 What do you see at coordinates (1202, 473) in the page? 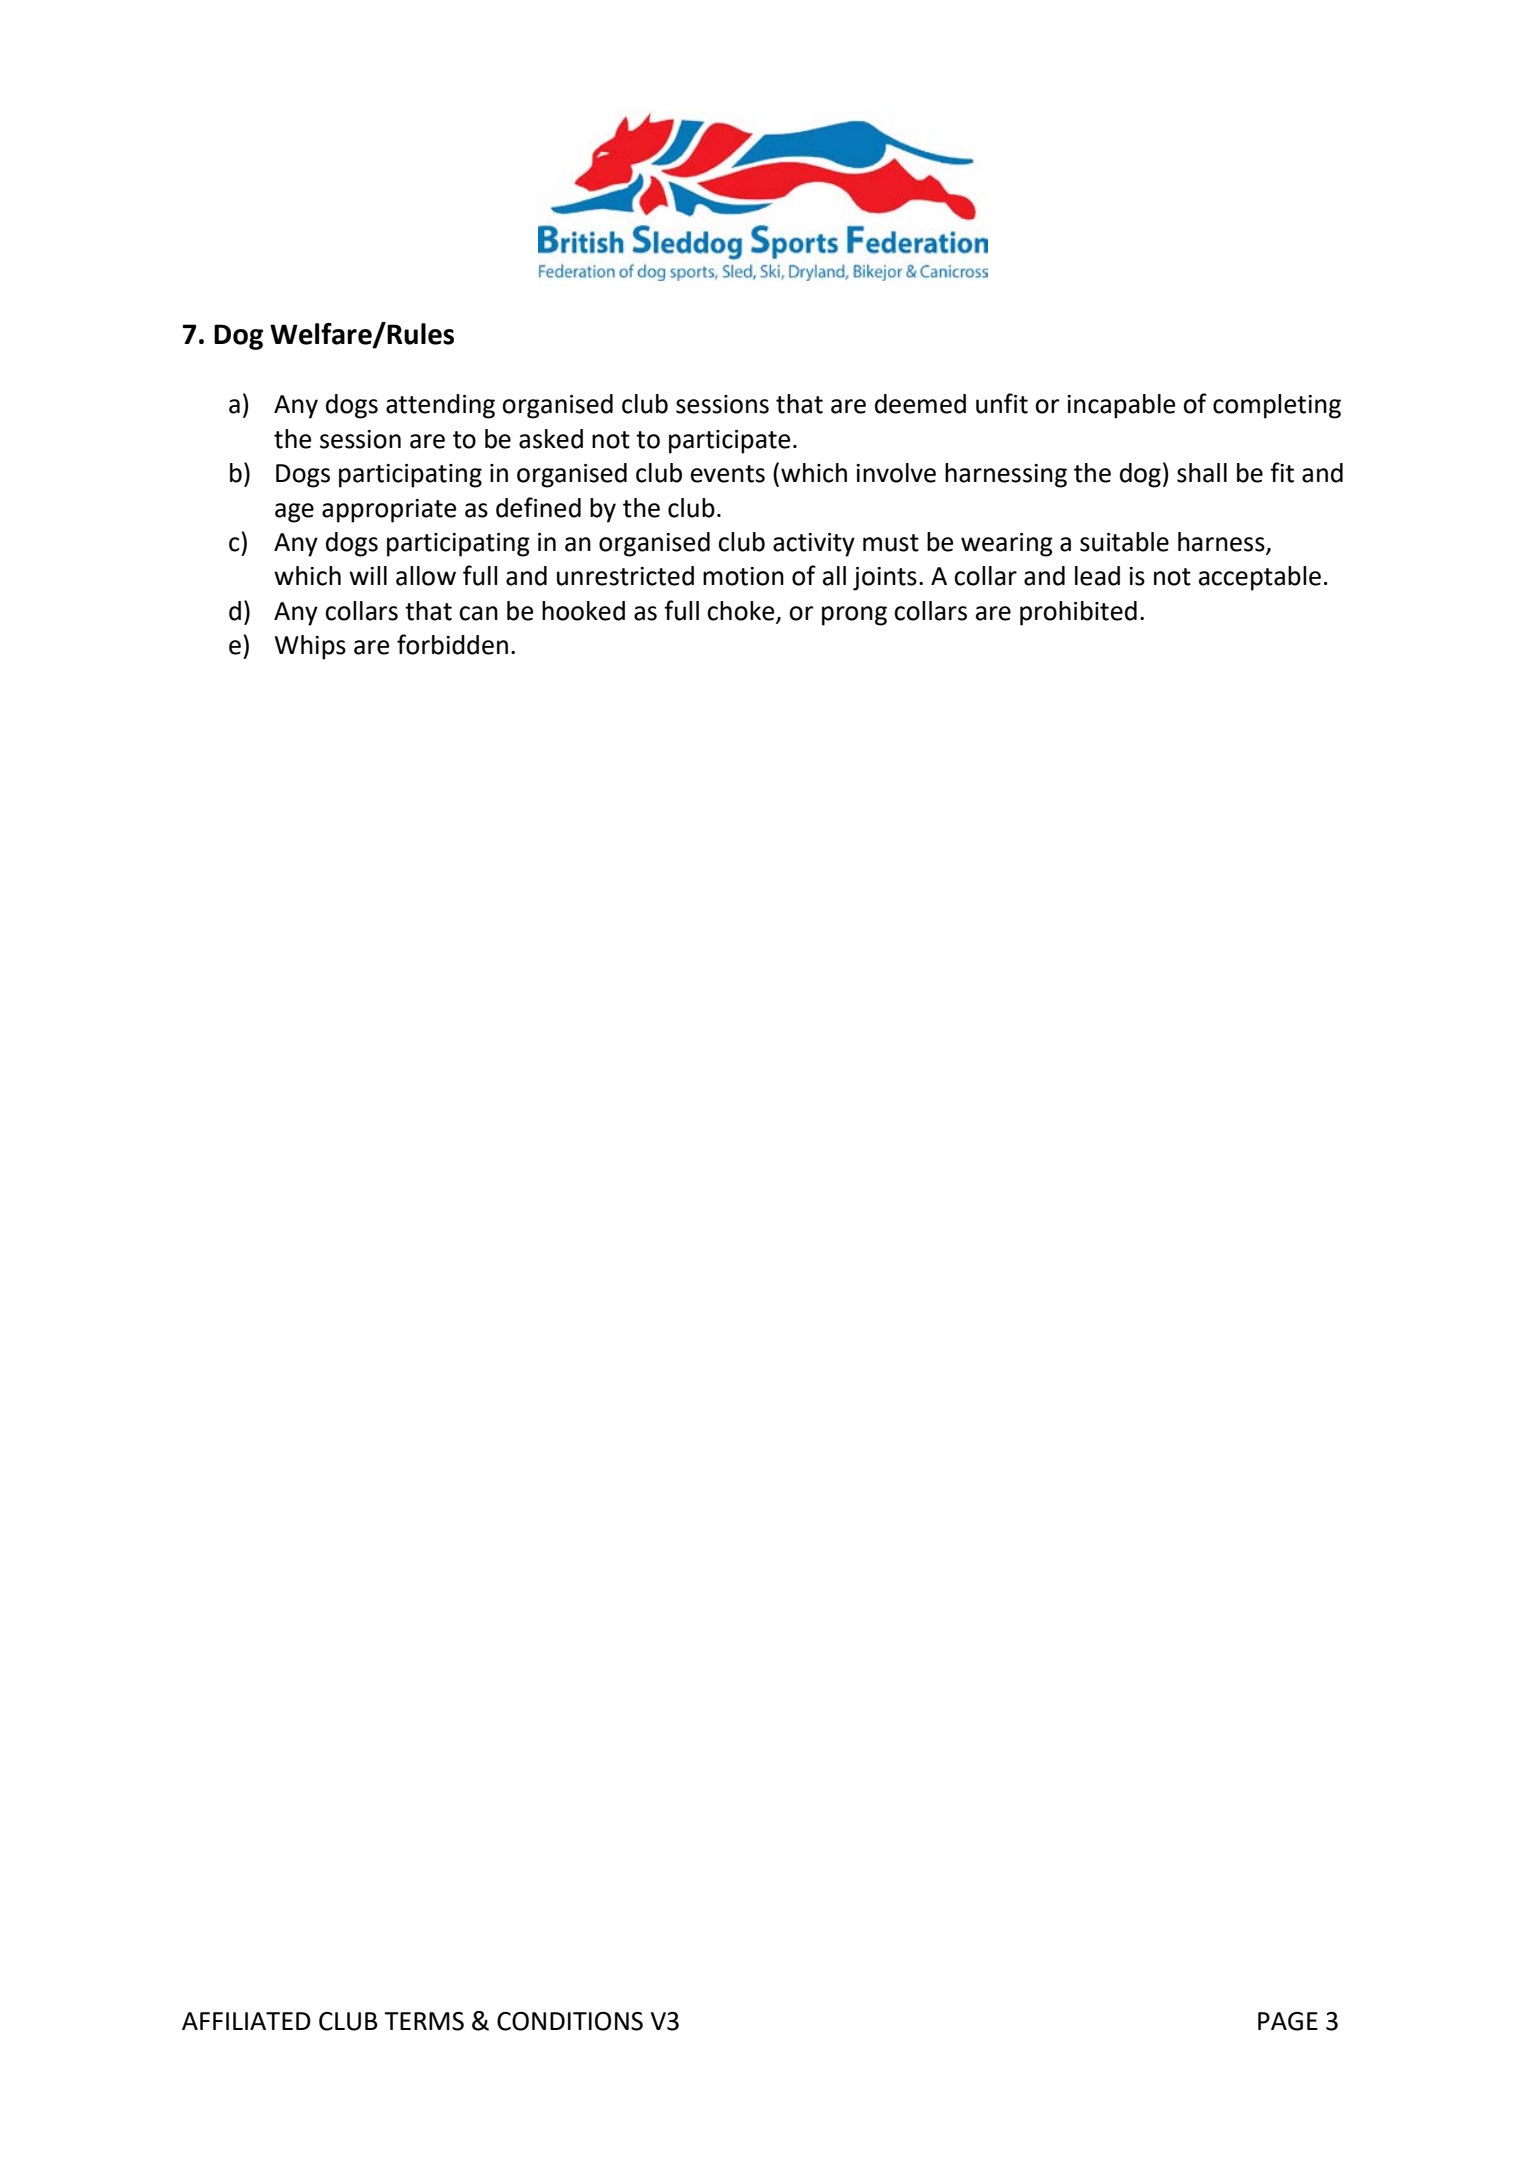
I see `shall` at bounding box center [1202, 473].
